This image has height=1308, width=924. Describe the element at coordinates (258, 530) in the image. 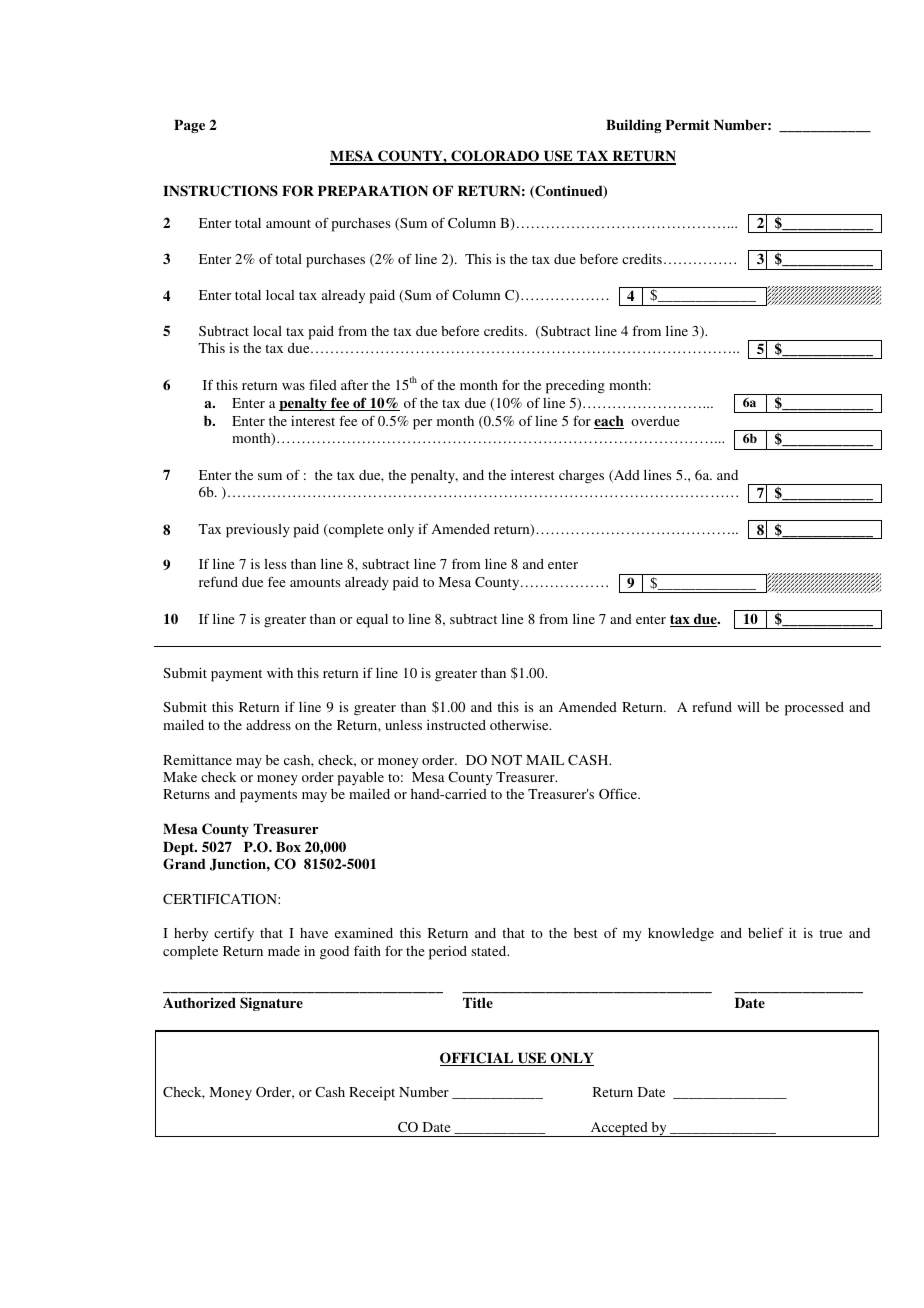

I see `previously` at that location.
